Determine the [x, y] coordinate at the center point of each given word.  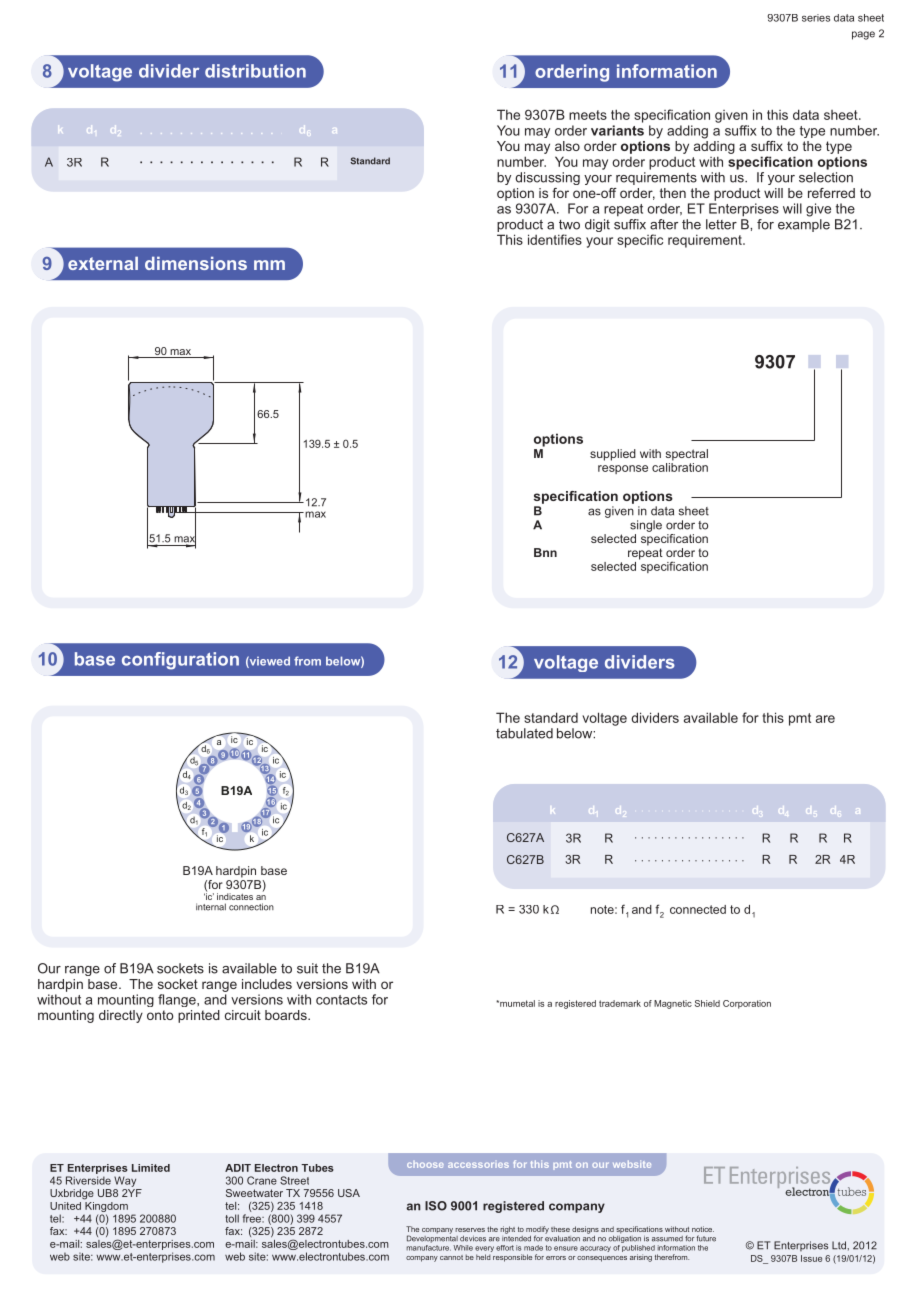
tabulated [524, 733]
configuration [180, 661]
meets [588, 115]
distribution [255, 71]
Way [125, 1181]
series [816, 18]
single [646, 526]
